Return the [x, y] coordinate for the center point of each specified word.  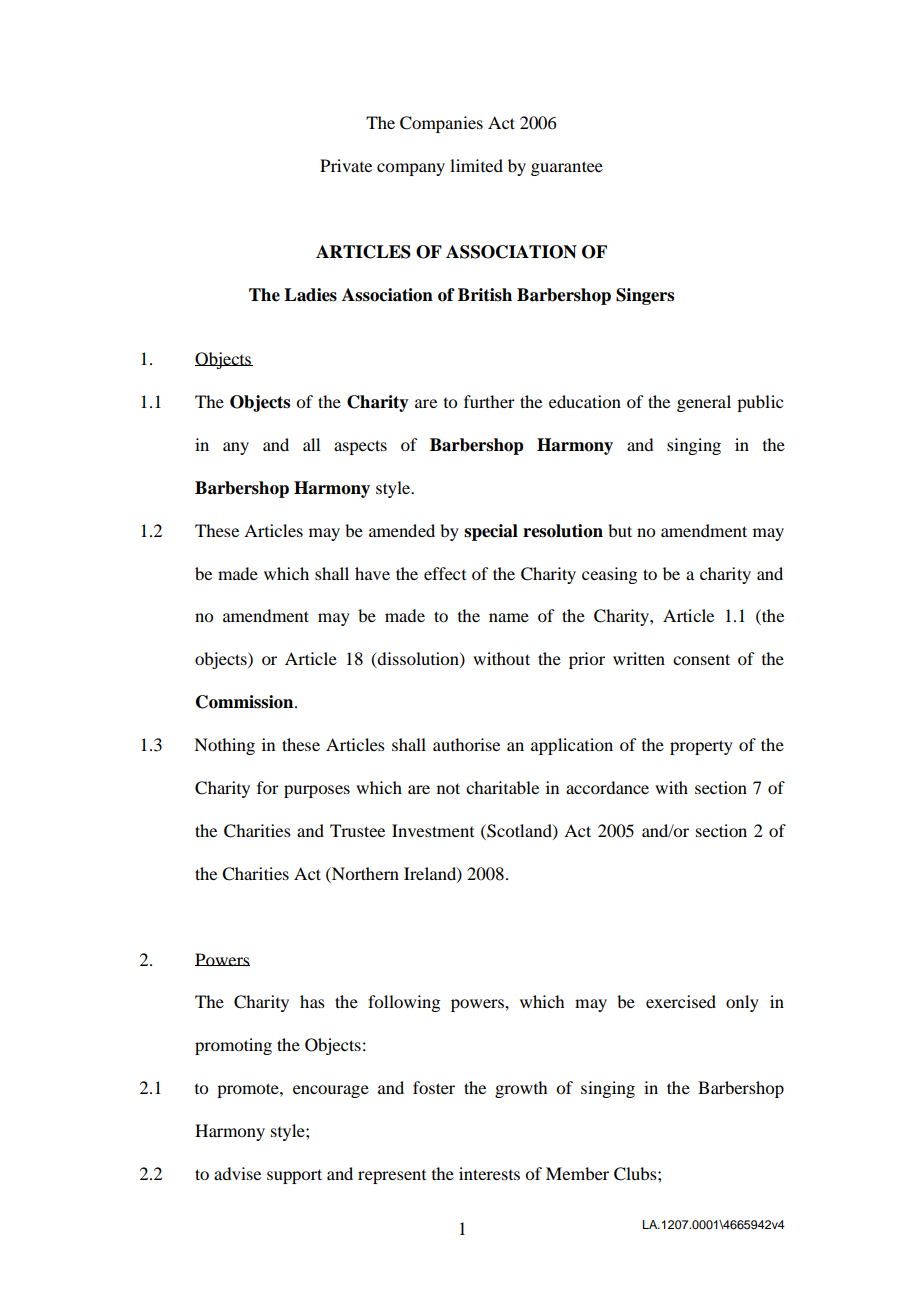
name [509, 617]
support [294, 1176]
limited [476, 165]
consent [701, 659]
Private [346, 165]
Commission [246, 702]
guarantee [567, 168]
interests [489, 1173]
